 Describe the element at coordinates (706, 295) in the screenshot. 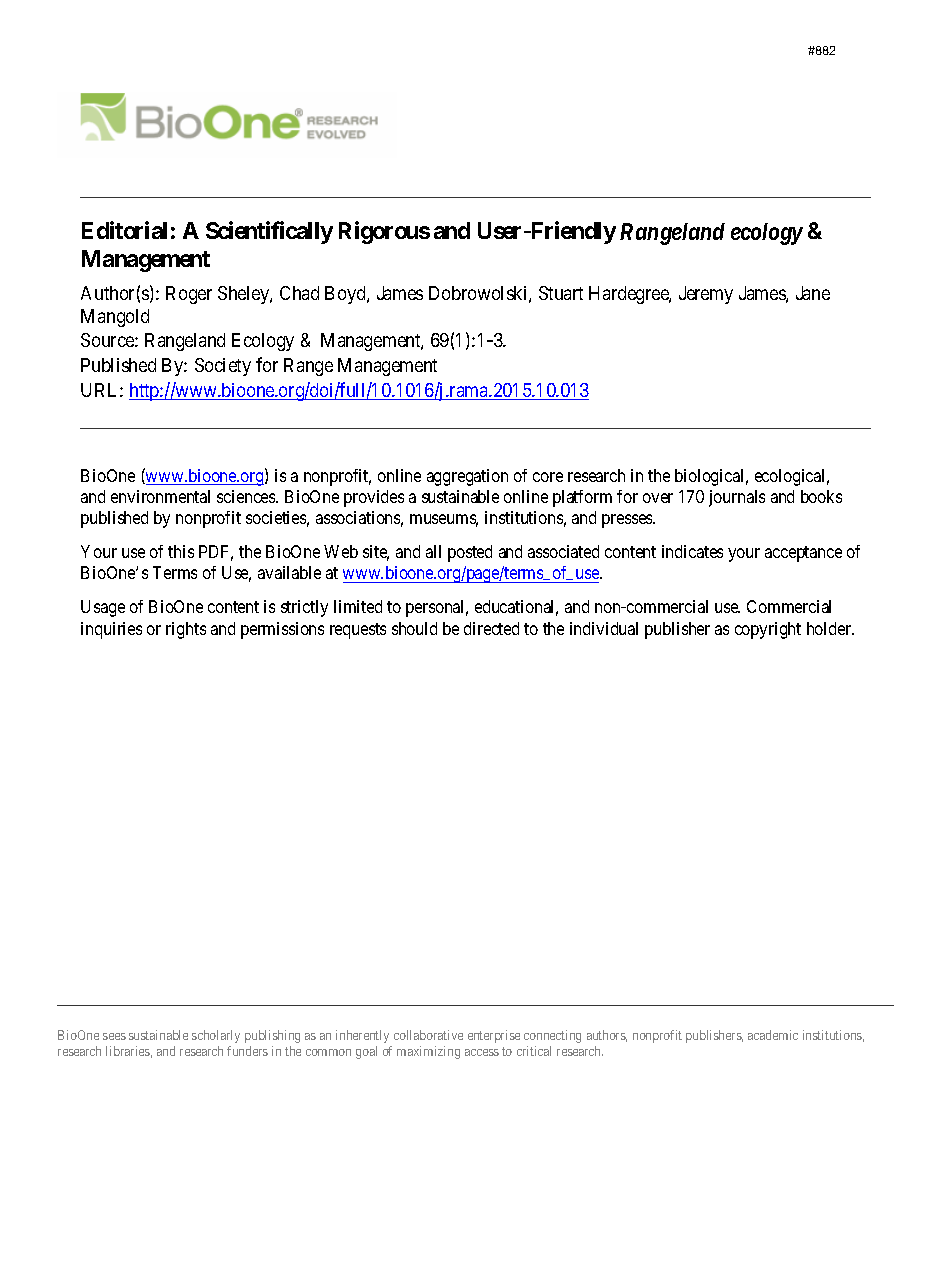

I see `Jeremy` at that location.
